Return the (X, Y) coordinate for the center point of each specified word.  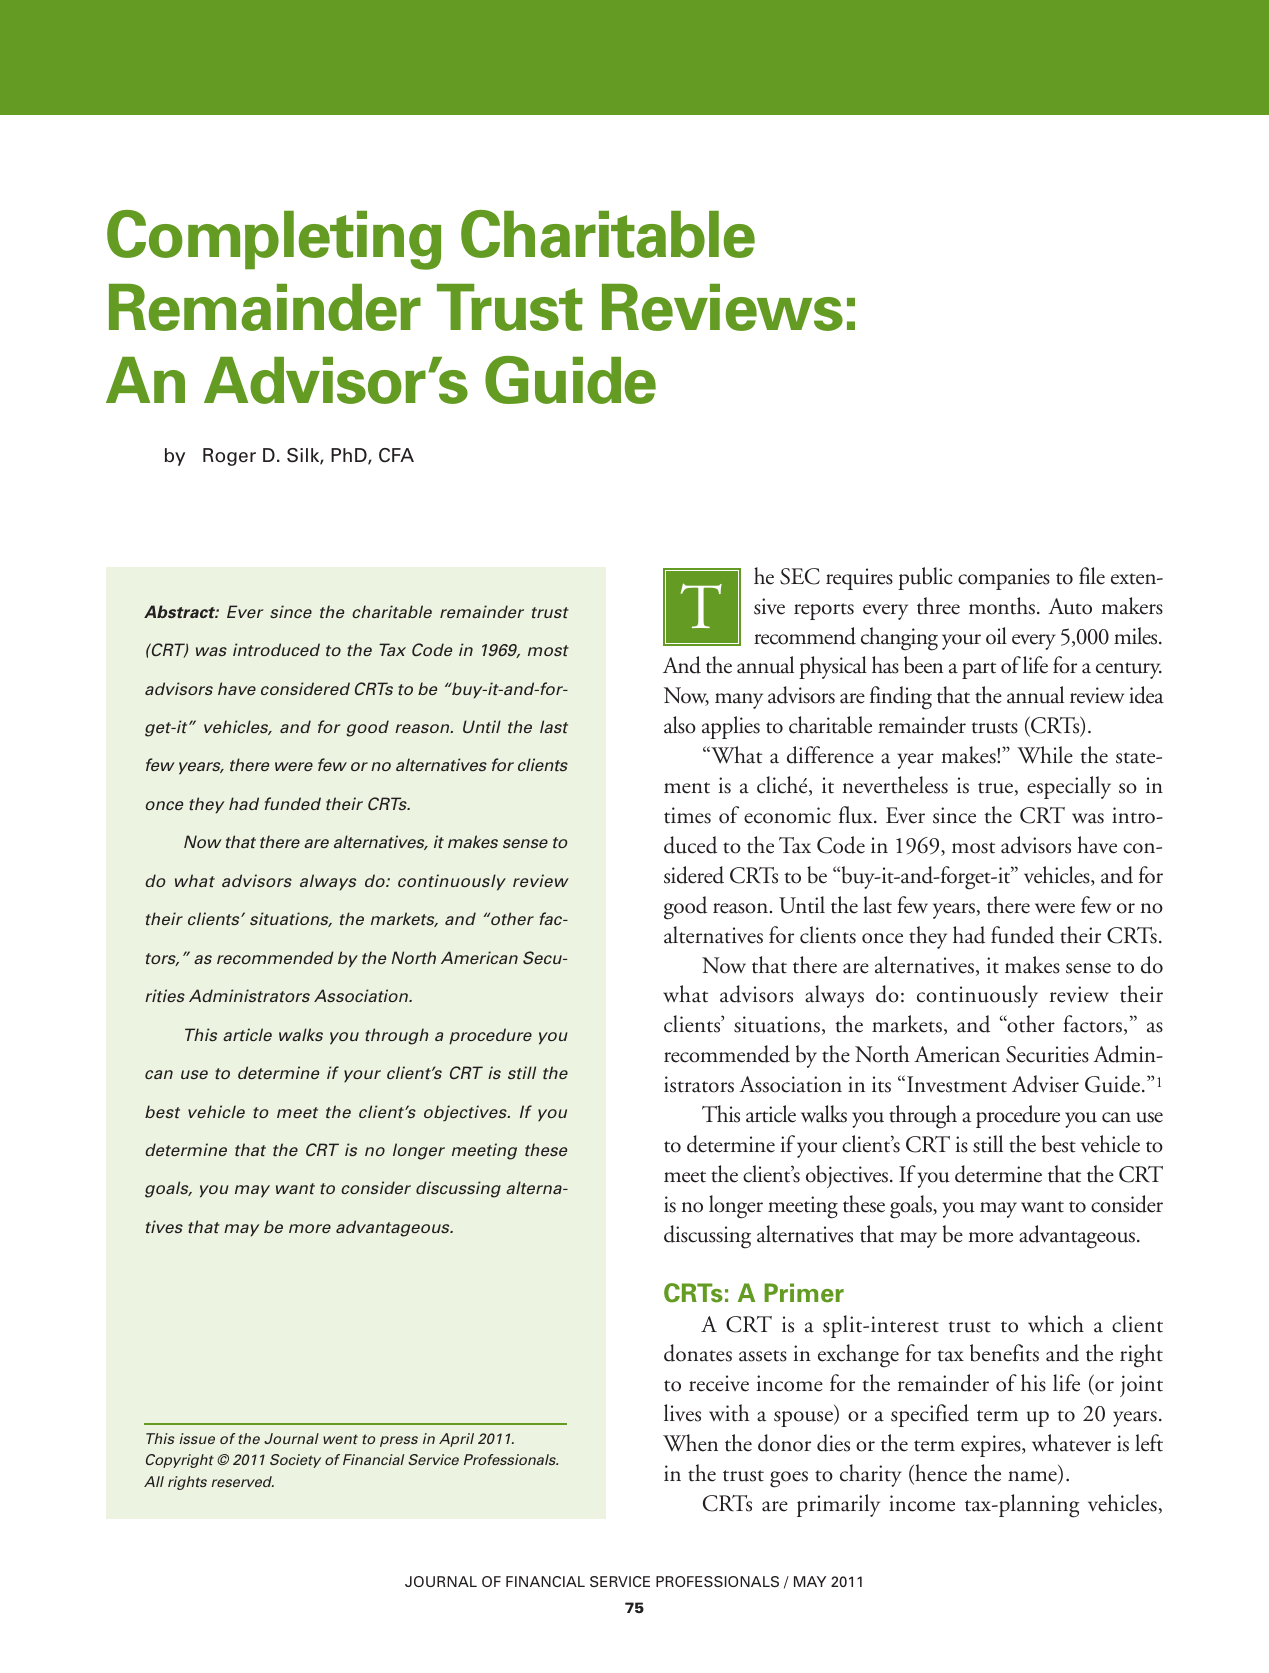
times (687, 815)
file (1092, 576)
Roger (229, 457)
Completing (274, 240)
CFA (396, 455)
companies (1004, 579)
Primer (804, 1293)
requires (859, 579)
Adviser (1045, 1084)
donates (698, 1353)
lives (682, 1413)
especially (1069, 787)
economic (787, 815)
